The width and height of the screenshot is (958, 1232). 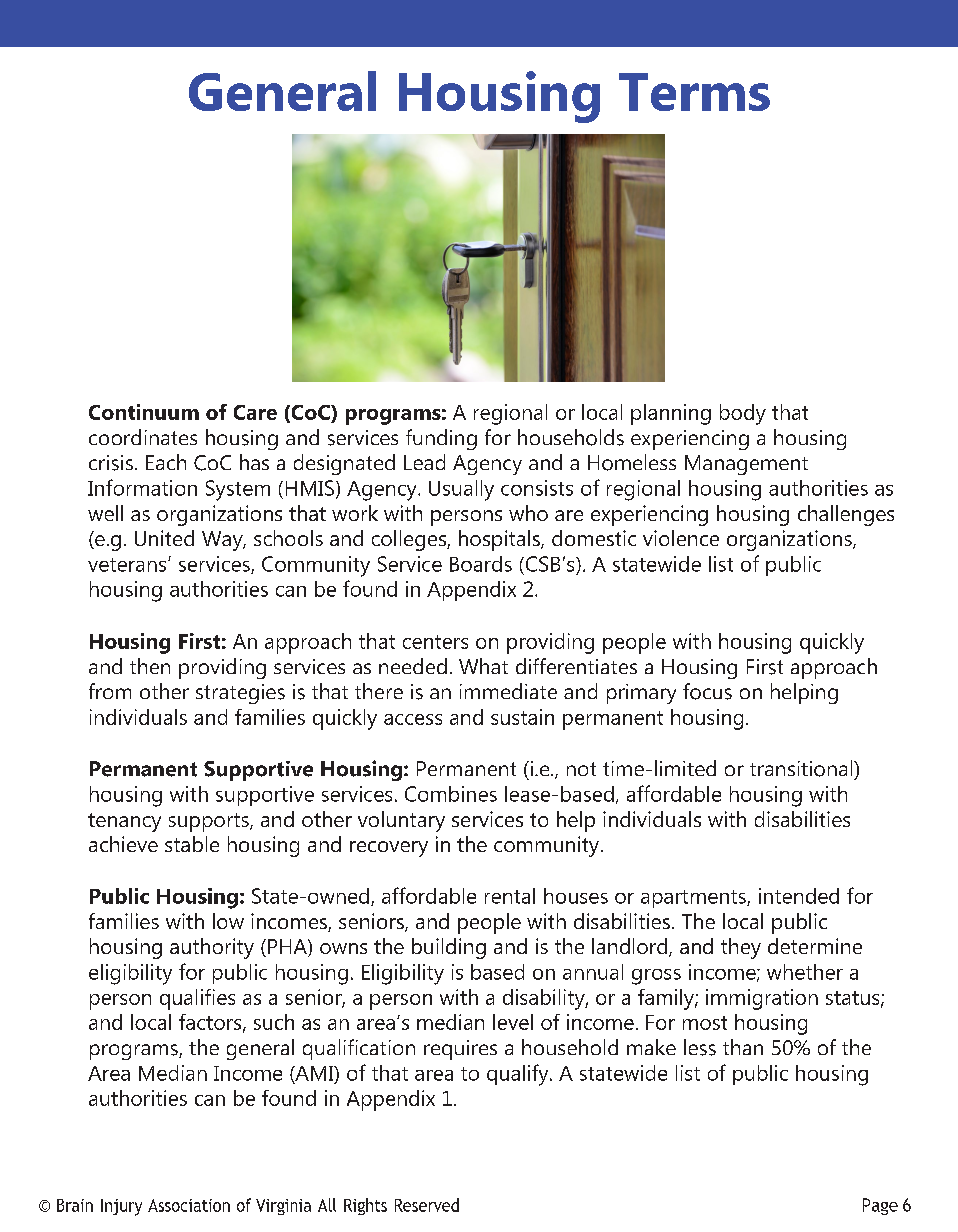 I want to click on Association, so click(x=189, y=1205).
